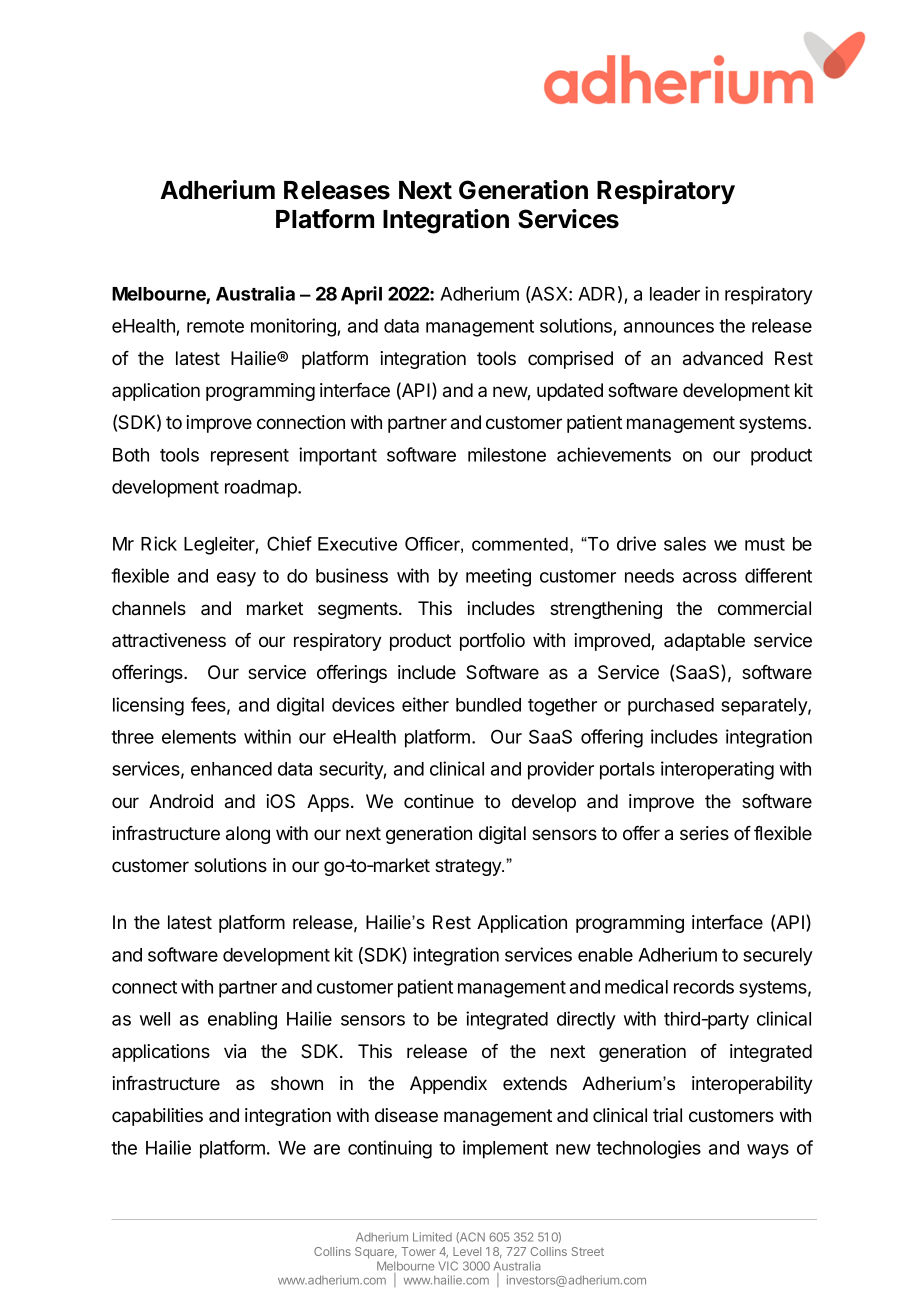  What do you see at coordinates (439, 801) in the page?
I see `continue` at bounding box center [439, 801].
